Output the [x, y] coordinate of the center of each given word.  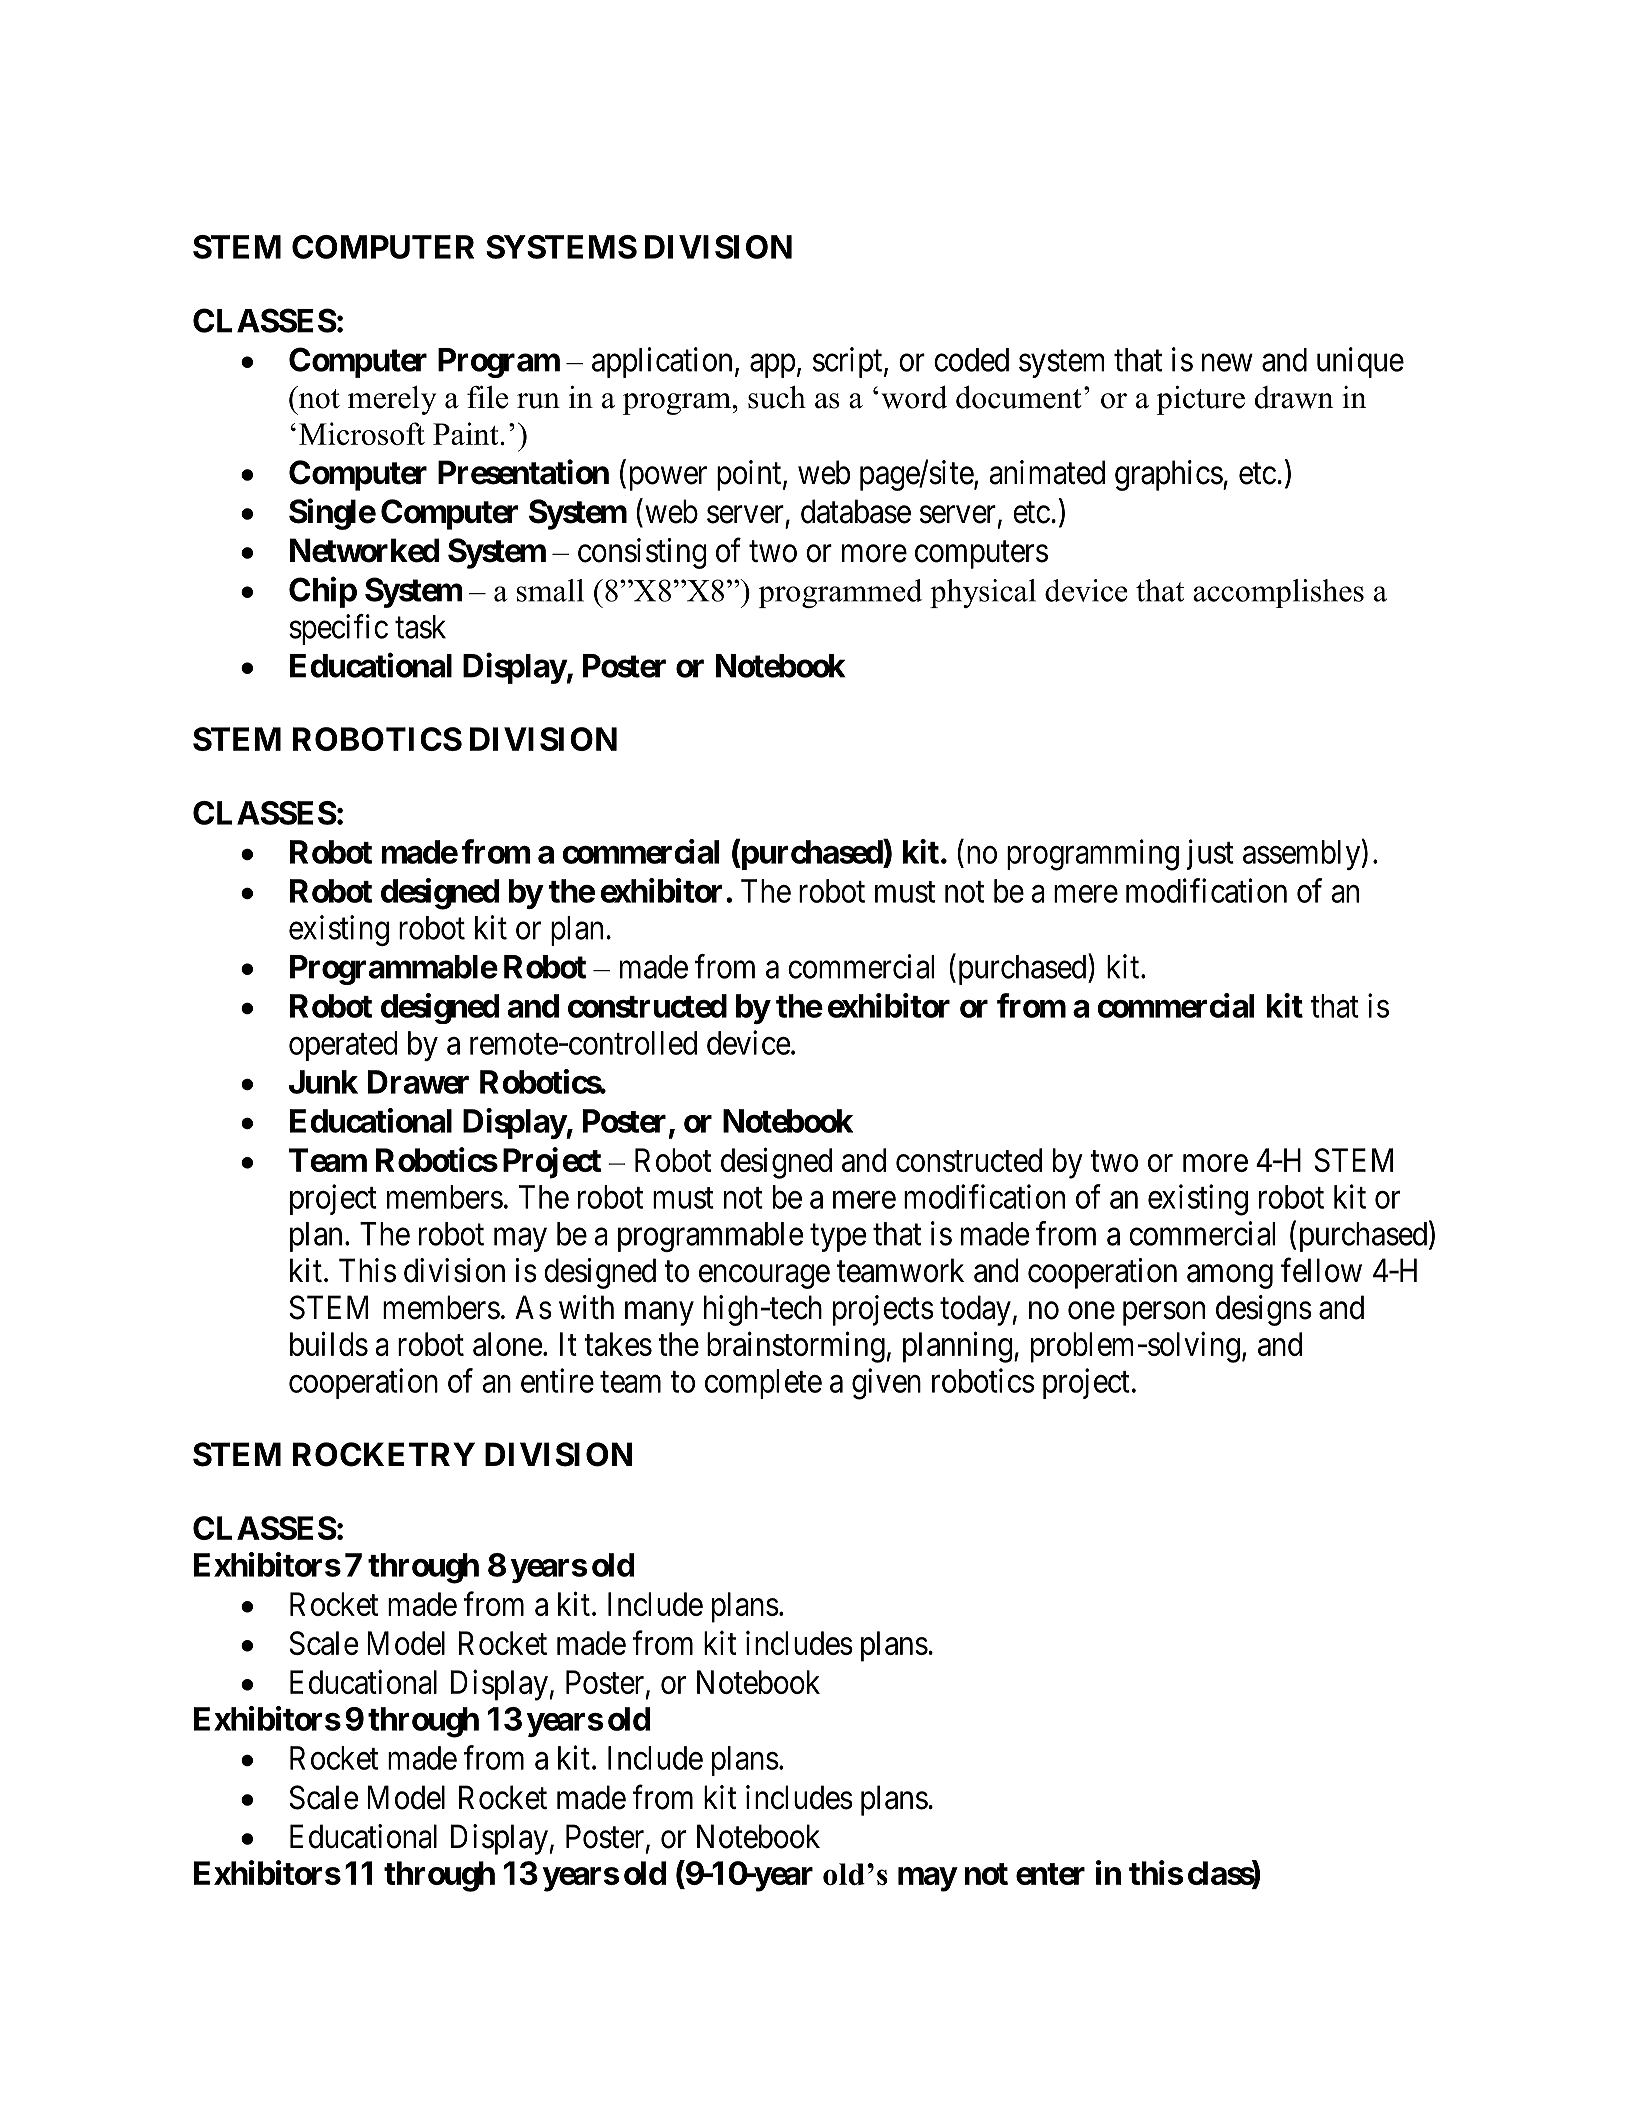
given [886, 1384]
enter [1050, 1874]
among [1230, 1277]
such [777, 397]
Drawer [418, 1082]
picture [1200, 400]
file [487, 397]
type [838, 1238]
